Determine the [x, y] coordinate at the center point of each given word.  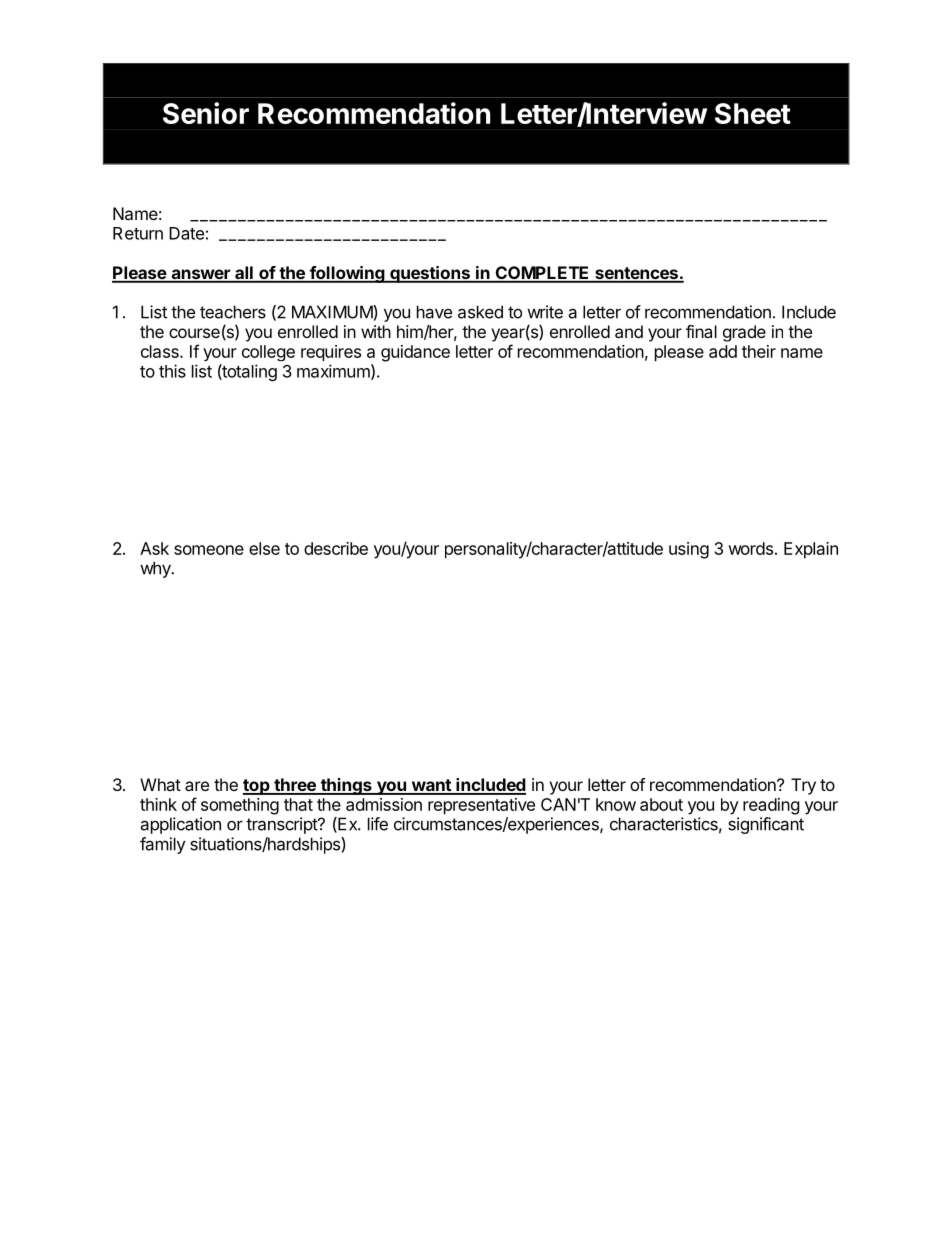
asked [480, 312]
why [156, 569]
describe [336, 548]
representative [481, 806]
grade [744, 333]
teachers [233, 312]
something [240, 806]
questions [430, 274]
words [750, 548]
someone [209, 550]
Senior [206, 113]
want [431, 786]
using [689, 550]
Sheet [753, 113]
